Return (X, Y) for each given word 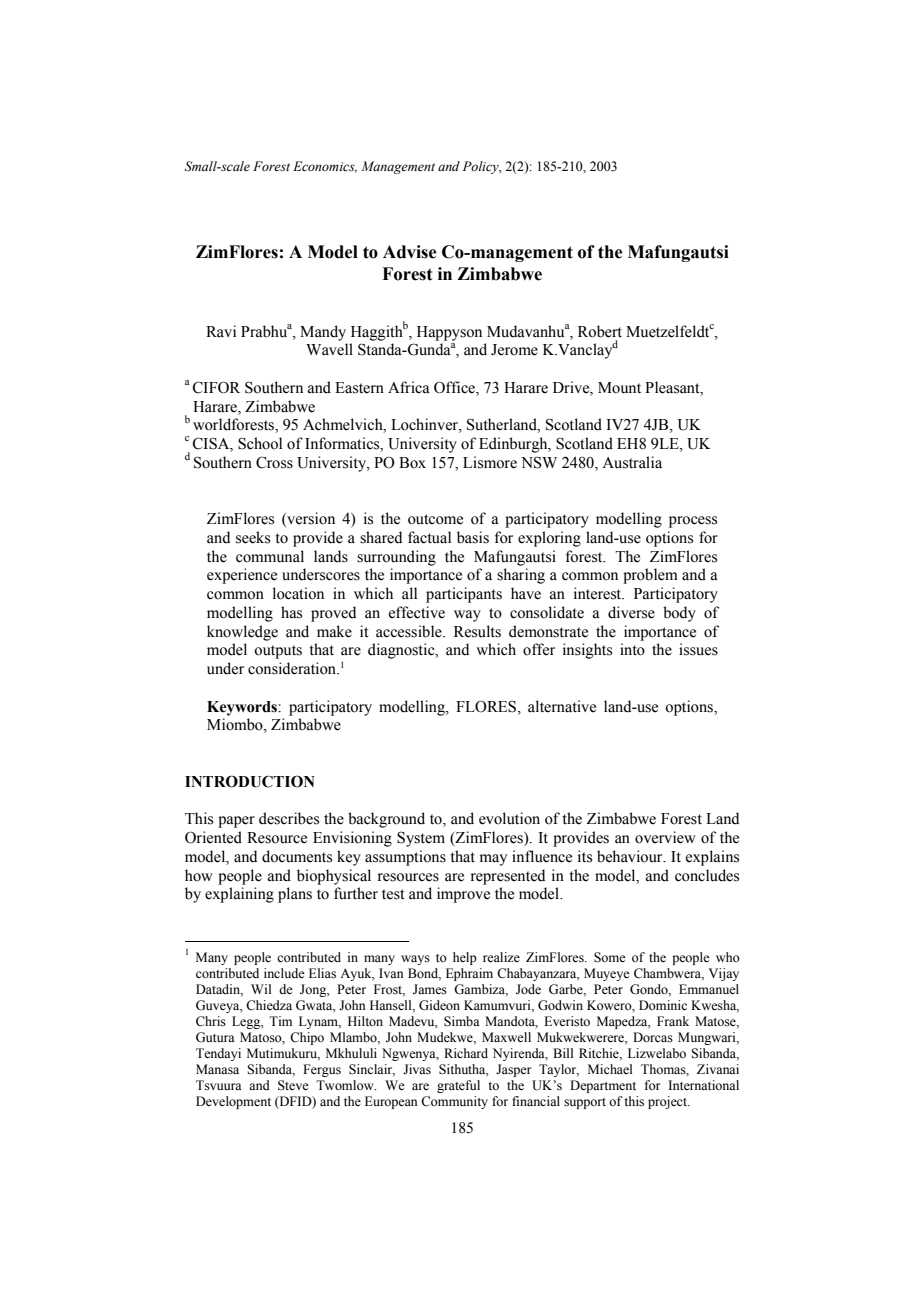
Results (477, 631)
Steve (293, 1085)
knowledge (242, 633)
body (679, 614)
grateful (458, 1086)
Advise (410, 252)
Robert (600, 331)
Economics (325, 167)
